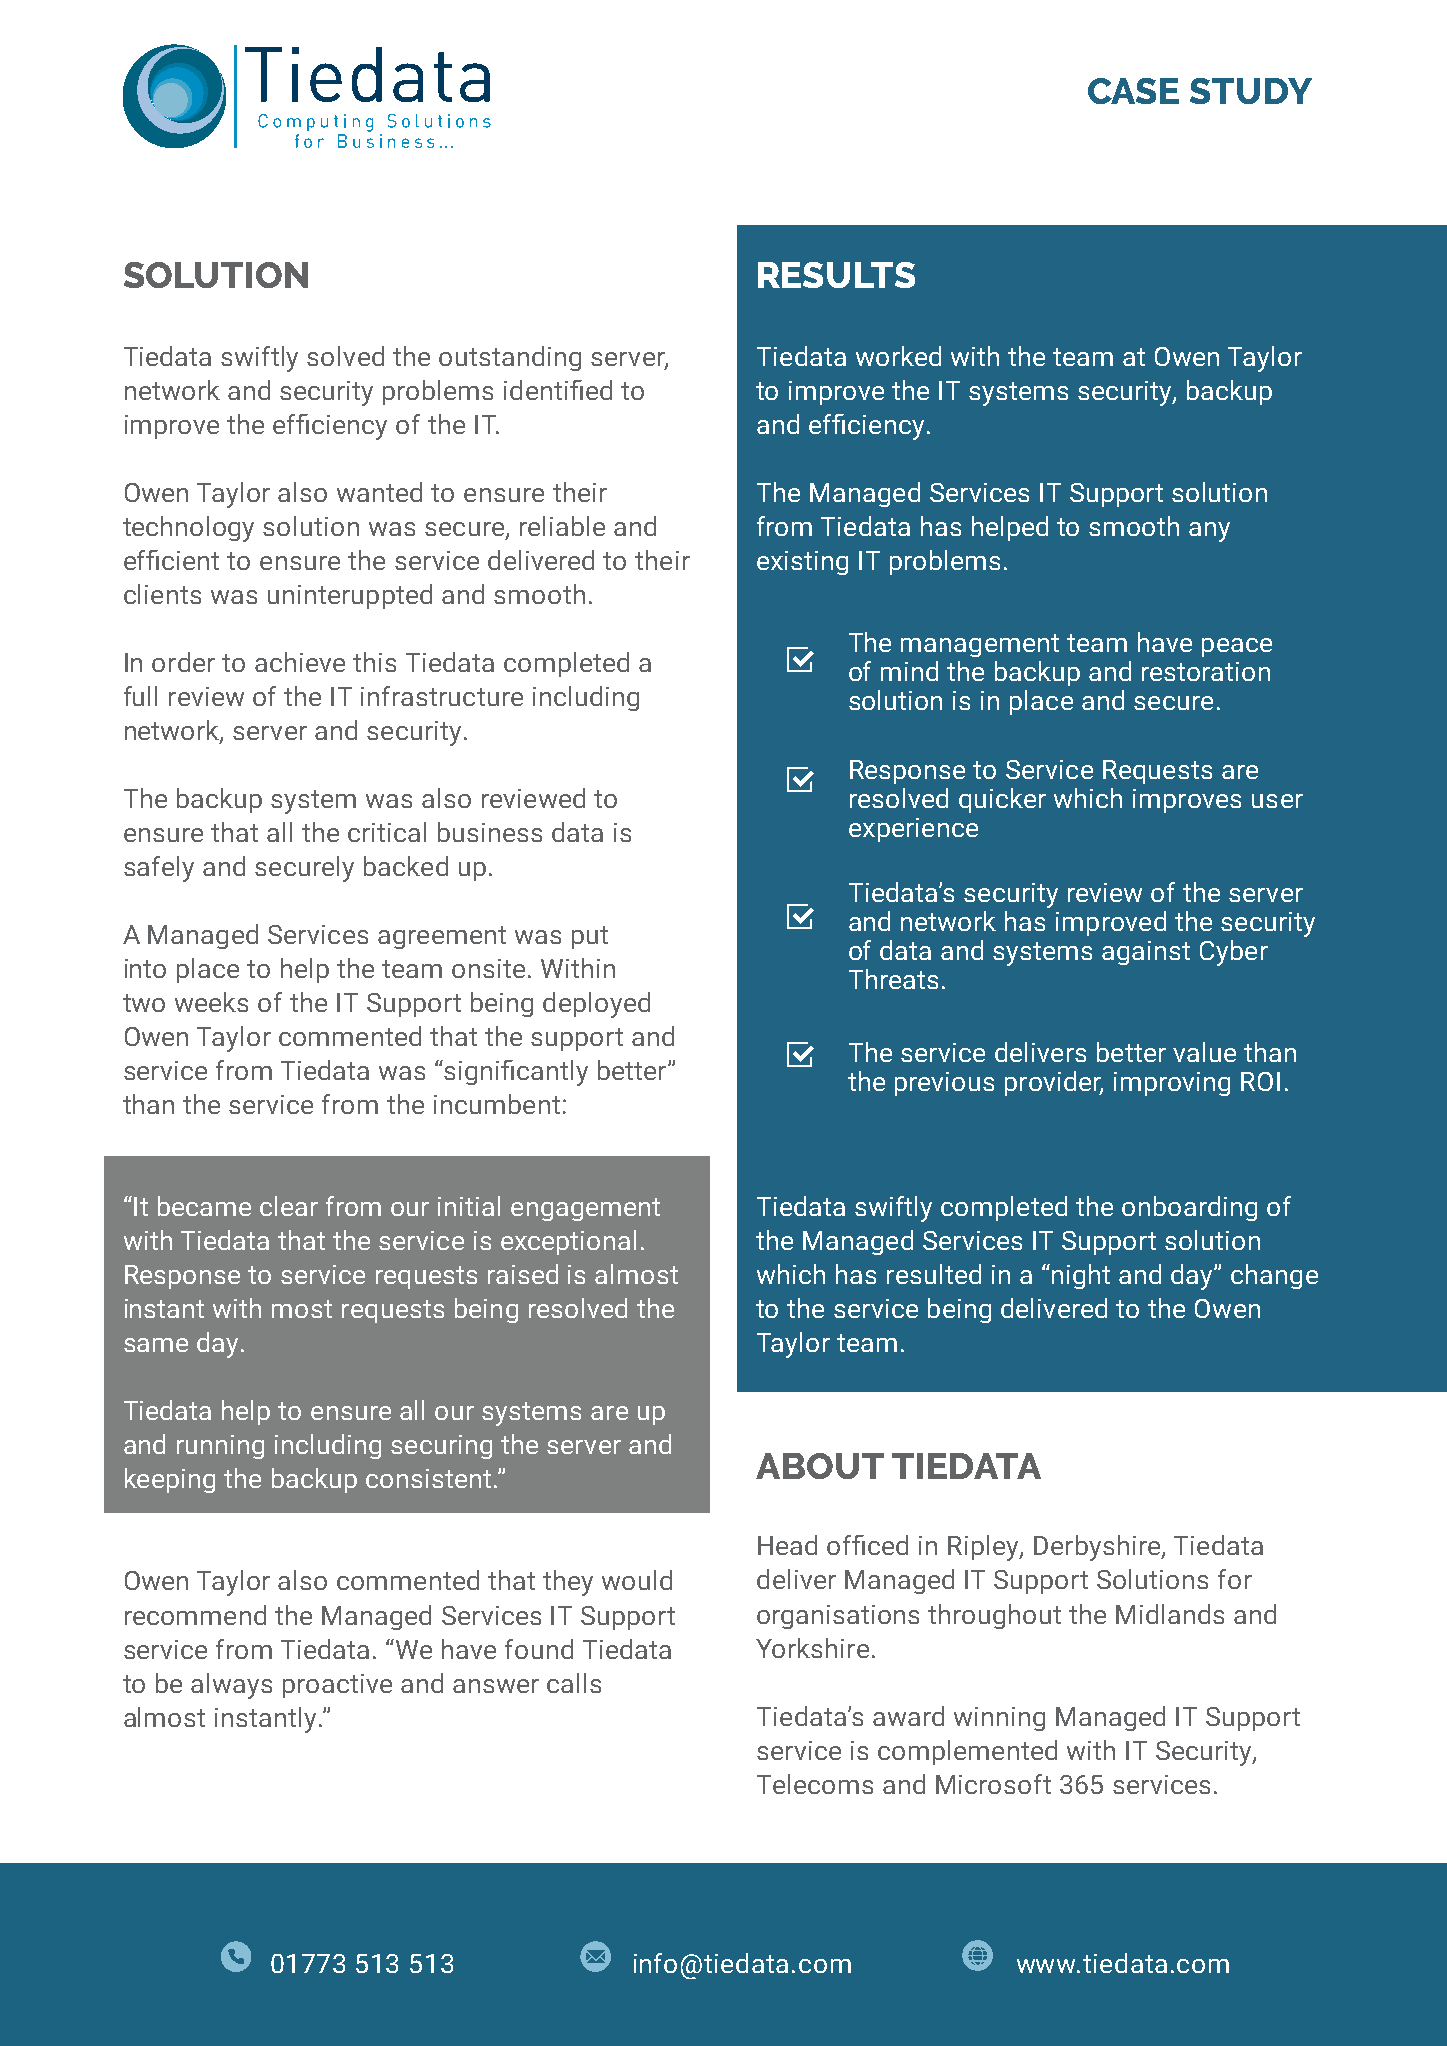 This screenshot has width=1447, height=2046. Describe the element at coordinates (836, 275) in the screenshot. I see `RESULTS` at that location.
